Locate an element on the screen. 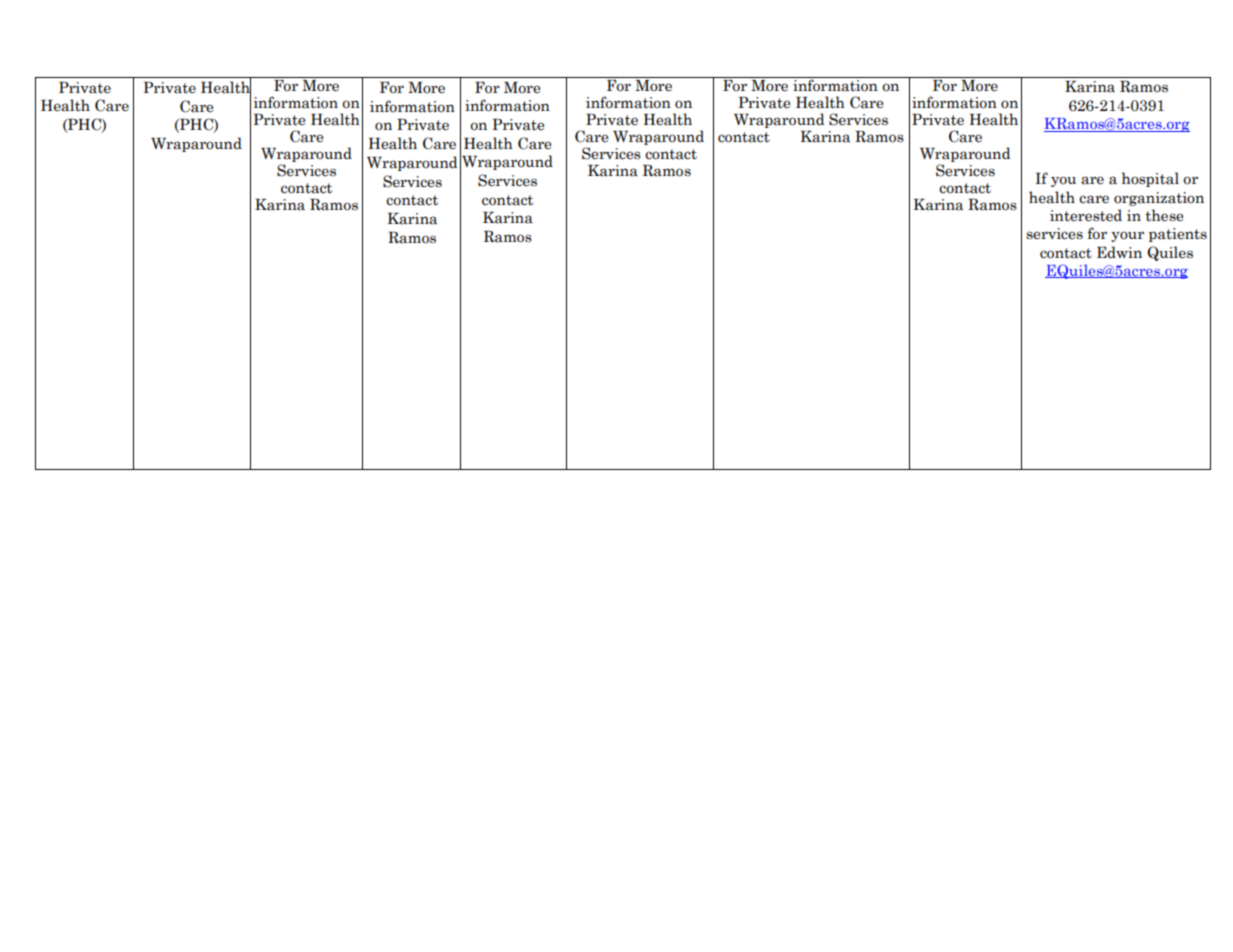 The image size is (1233, 952). patients is located at coordinates (1178, 235).
